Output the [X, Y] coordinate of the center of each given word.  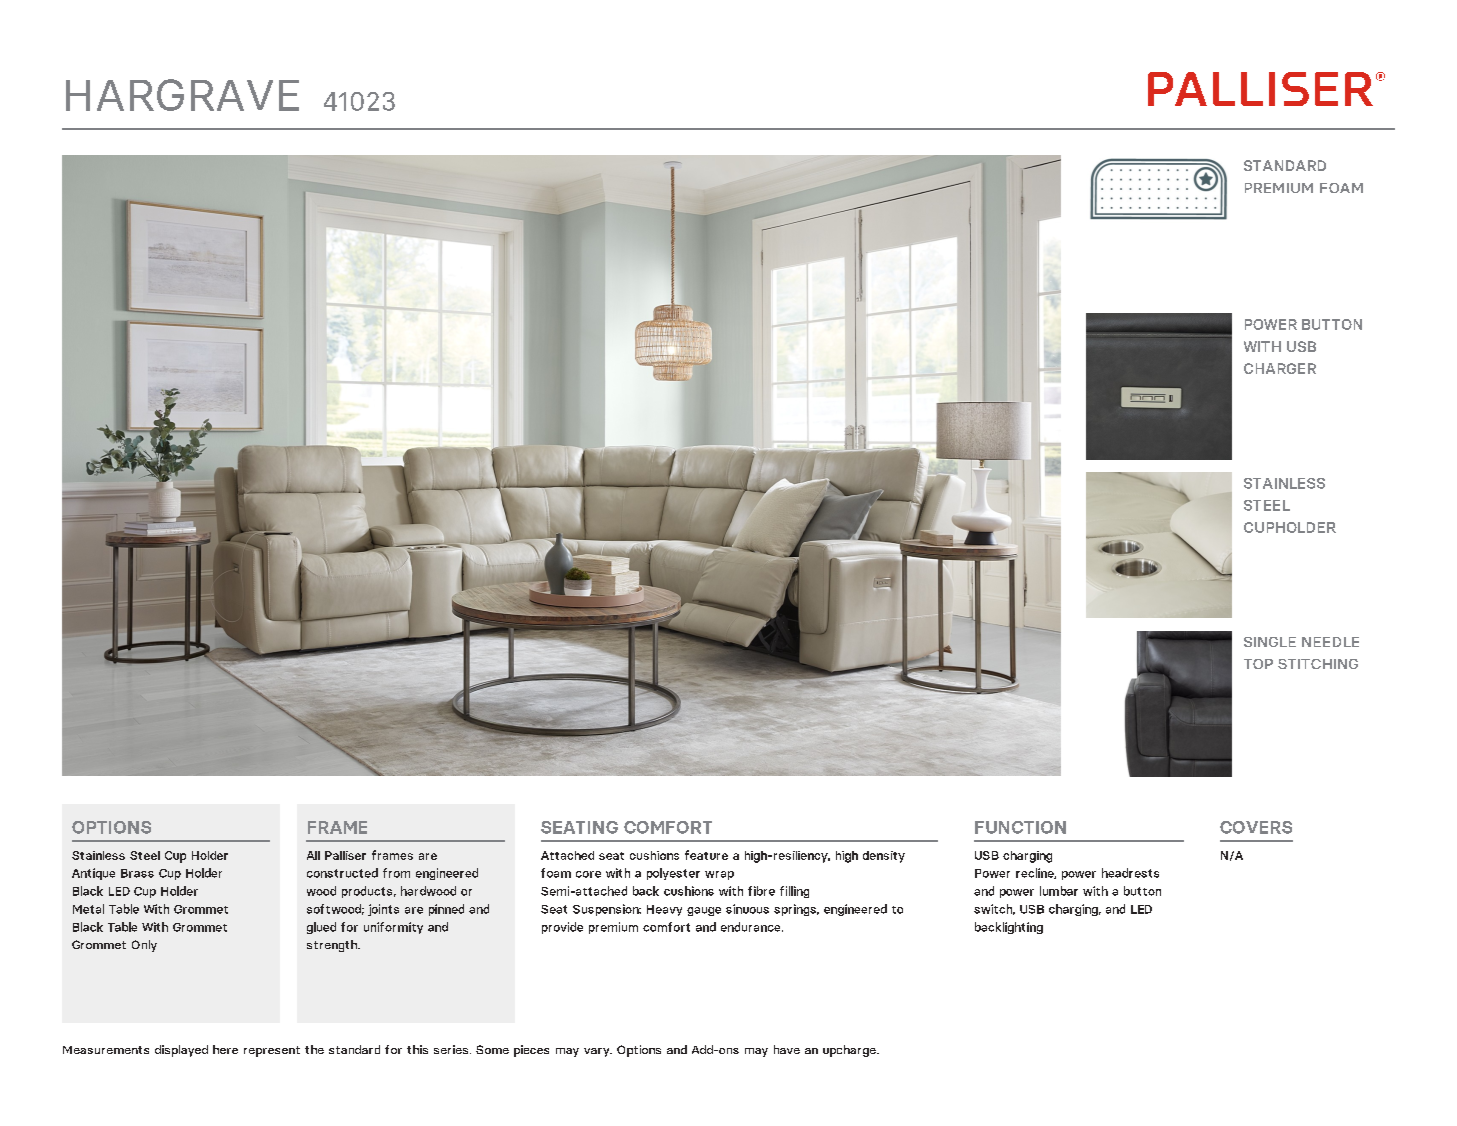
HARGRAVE [182, 95]
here [225, 1049]
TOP [1258, 664]
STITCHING [1318, 664]
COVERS [1256, 827]
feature [706, 855]
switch [994, 909]
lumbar [1059, 891]
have [787, 1049]
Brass [137, 873]
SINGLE [1270, 642]
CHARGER [1280, 368]
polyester [673, 874]
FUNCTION [1020, 827]
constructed [342, 873]
